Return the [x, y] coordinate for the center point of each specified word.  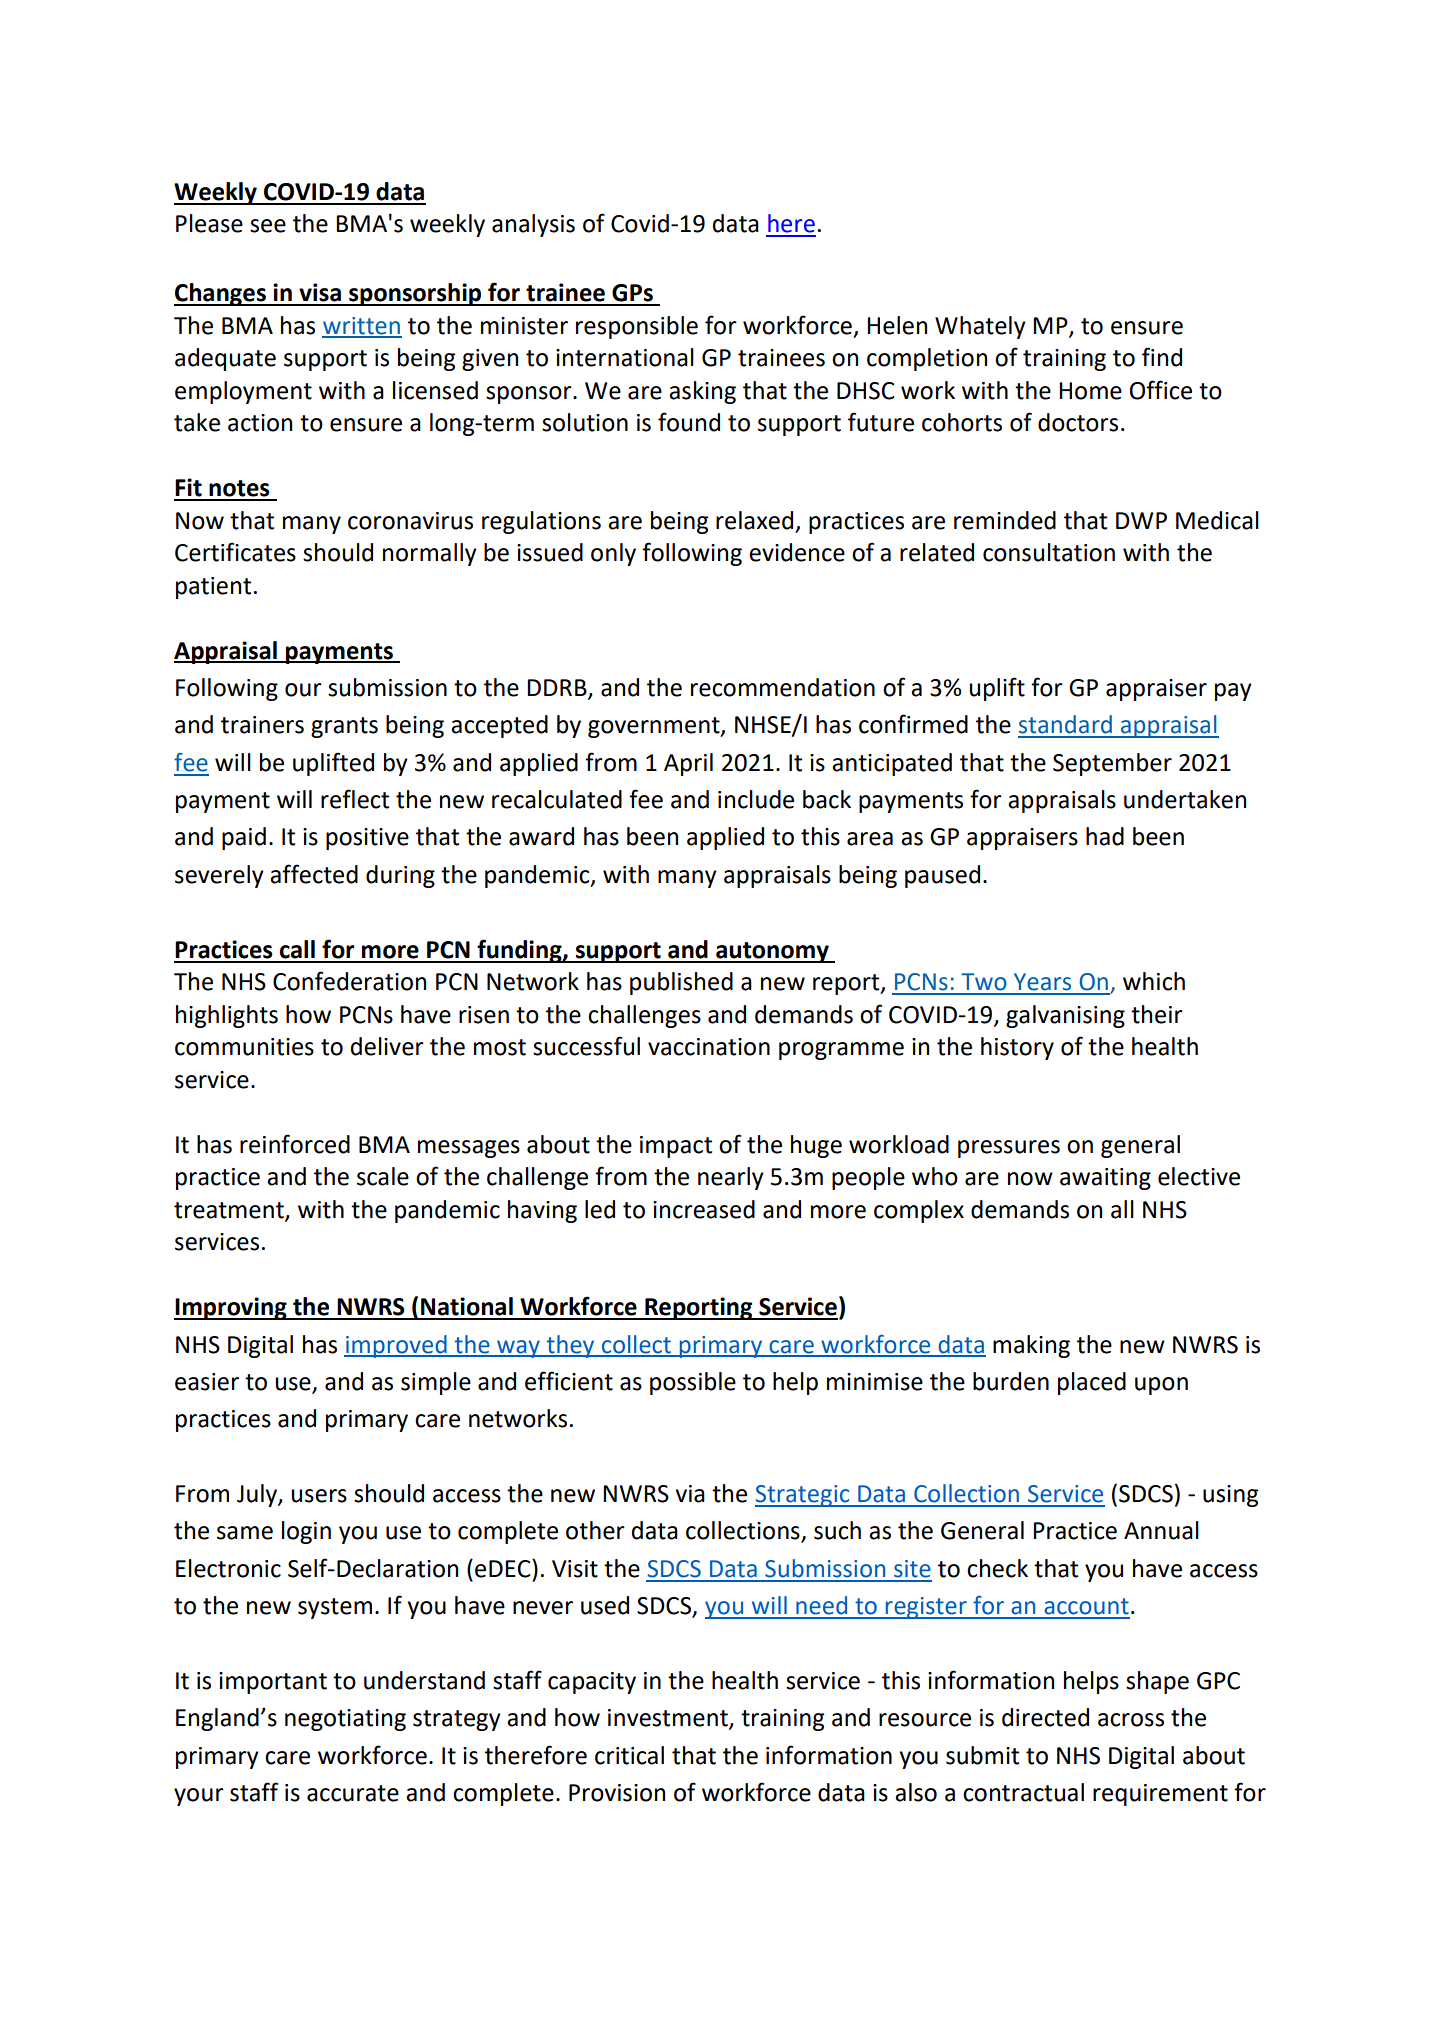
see [268, 226]
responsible [637, 327]
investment [669, 1719]
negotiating [345, 1720]
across [1131, 1720]
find [1162, 357]
